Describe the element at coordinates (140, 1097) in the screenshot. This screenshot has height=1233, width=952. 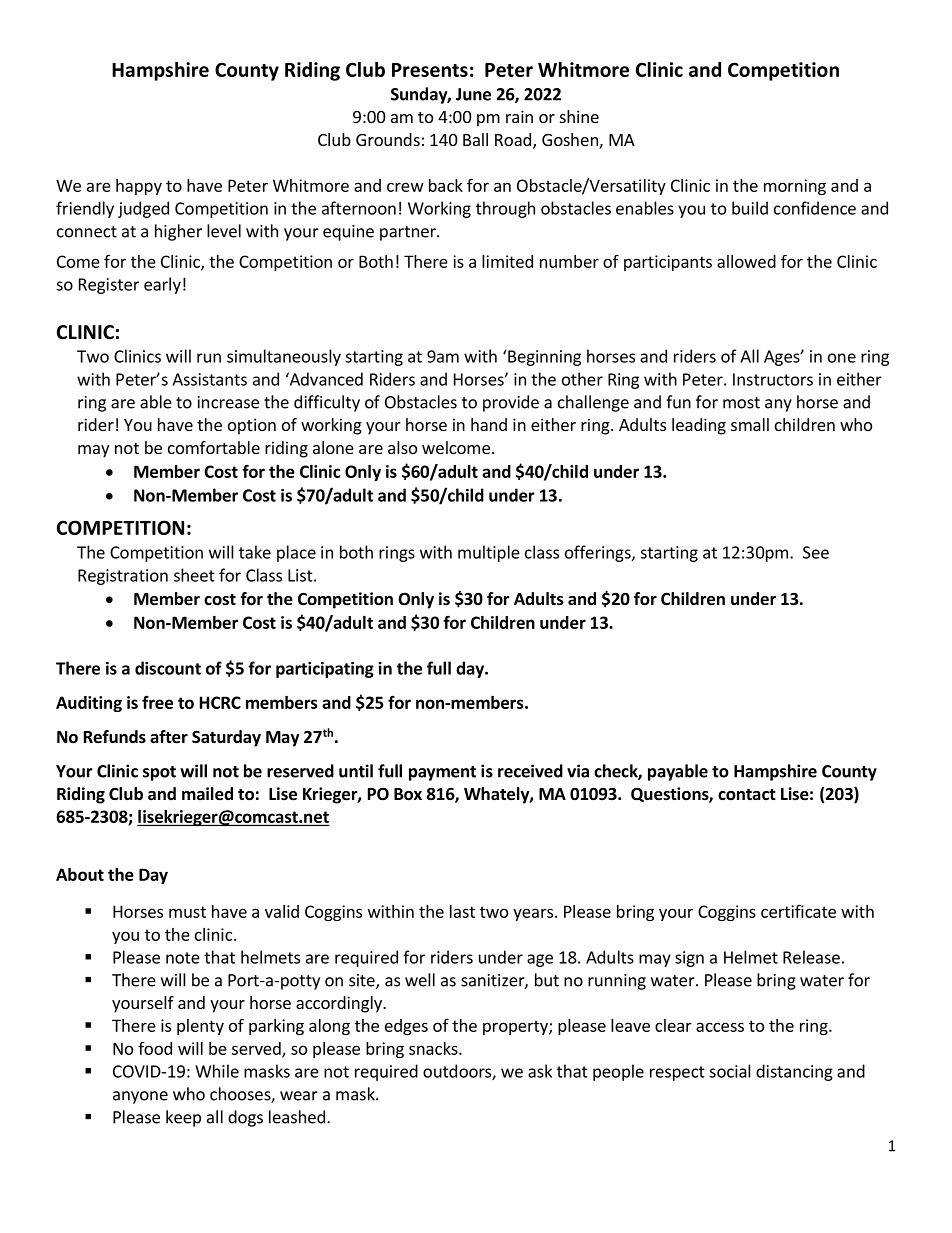
I see `anyone` at that location.
